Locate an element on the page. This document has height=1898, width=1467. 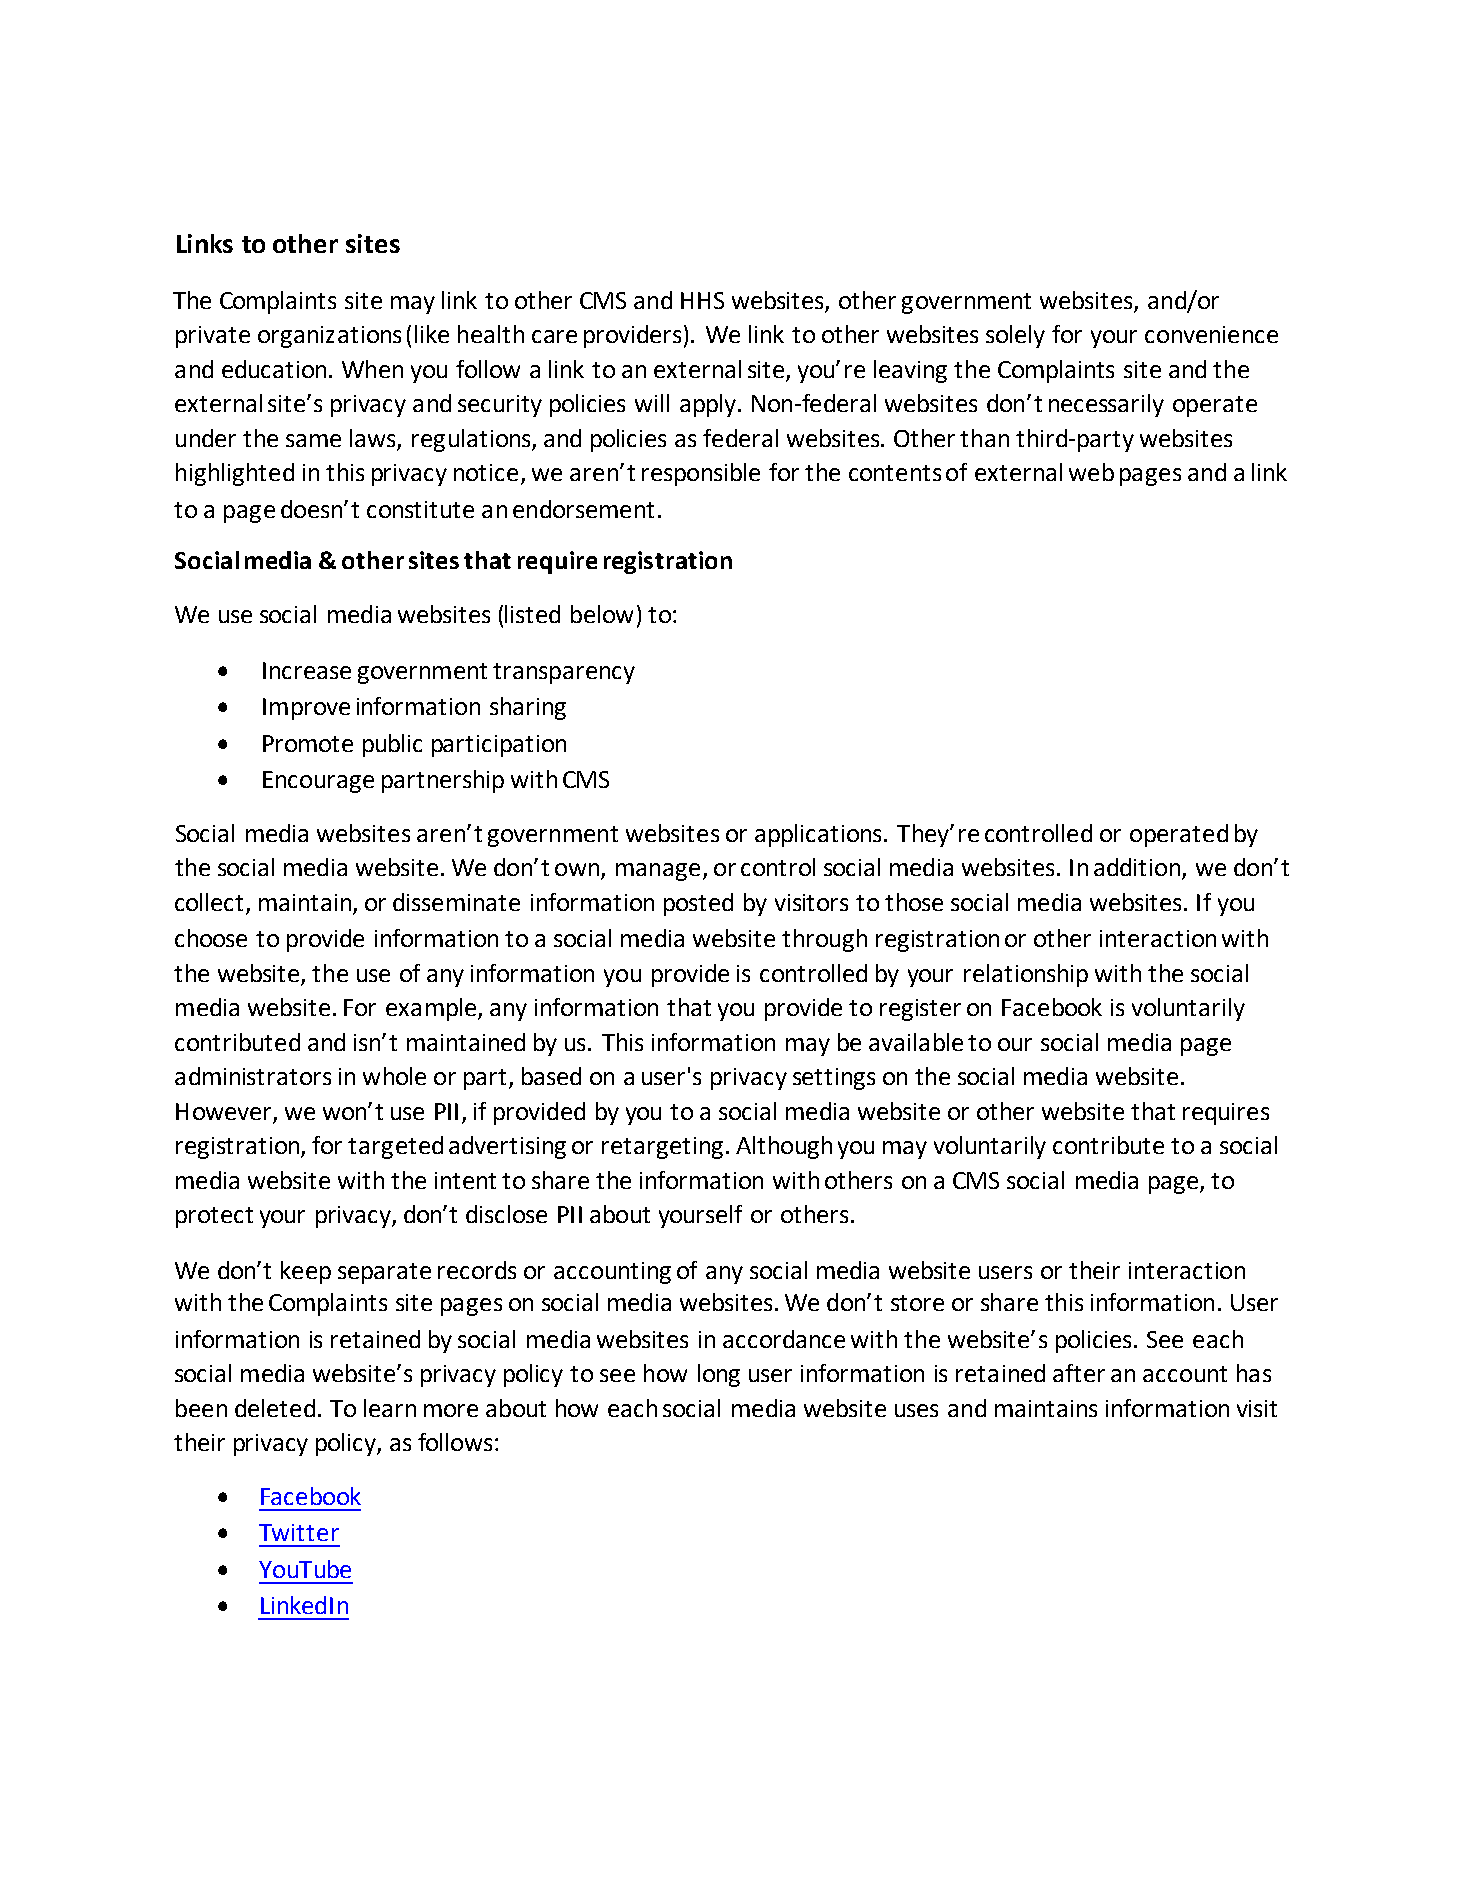
HHS is located at coordinates (702, 300).
